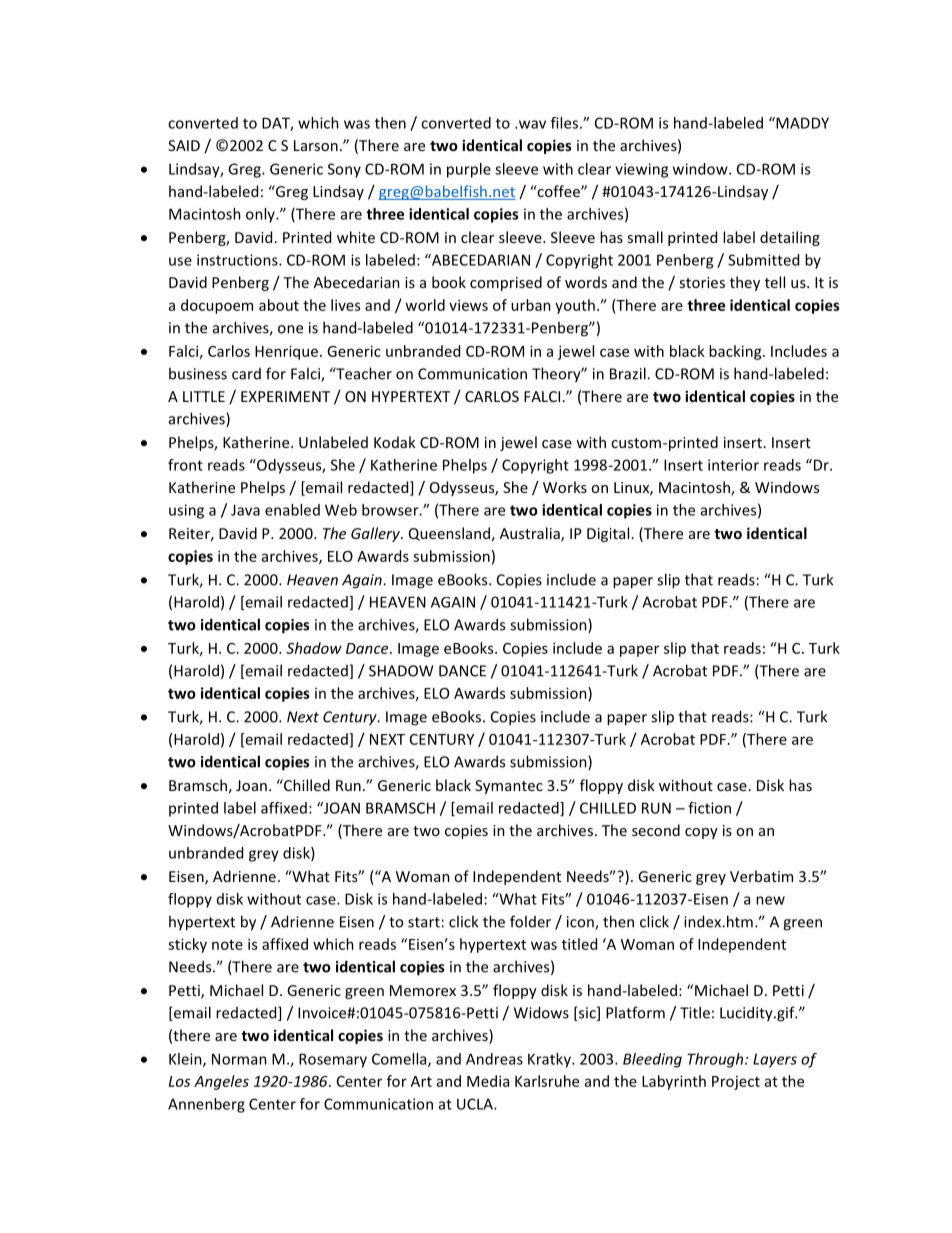 This document has width=952, height=1233. Describe the element at coordinates (736, 352) in the document. I see `backing` at that location.
